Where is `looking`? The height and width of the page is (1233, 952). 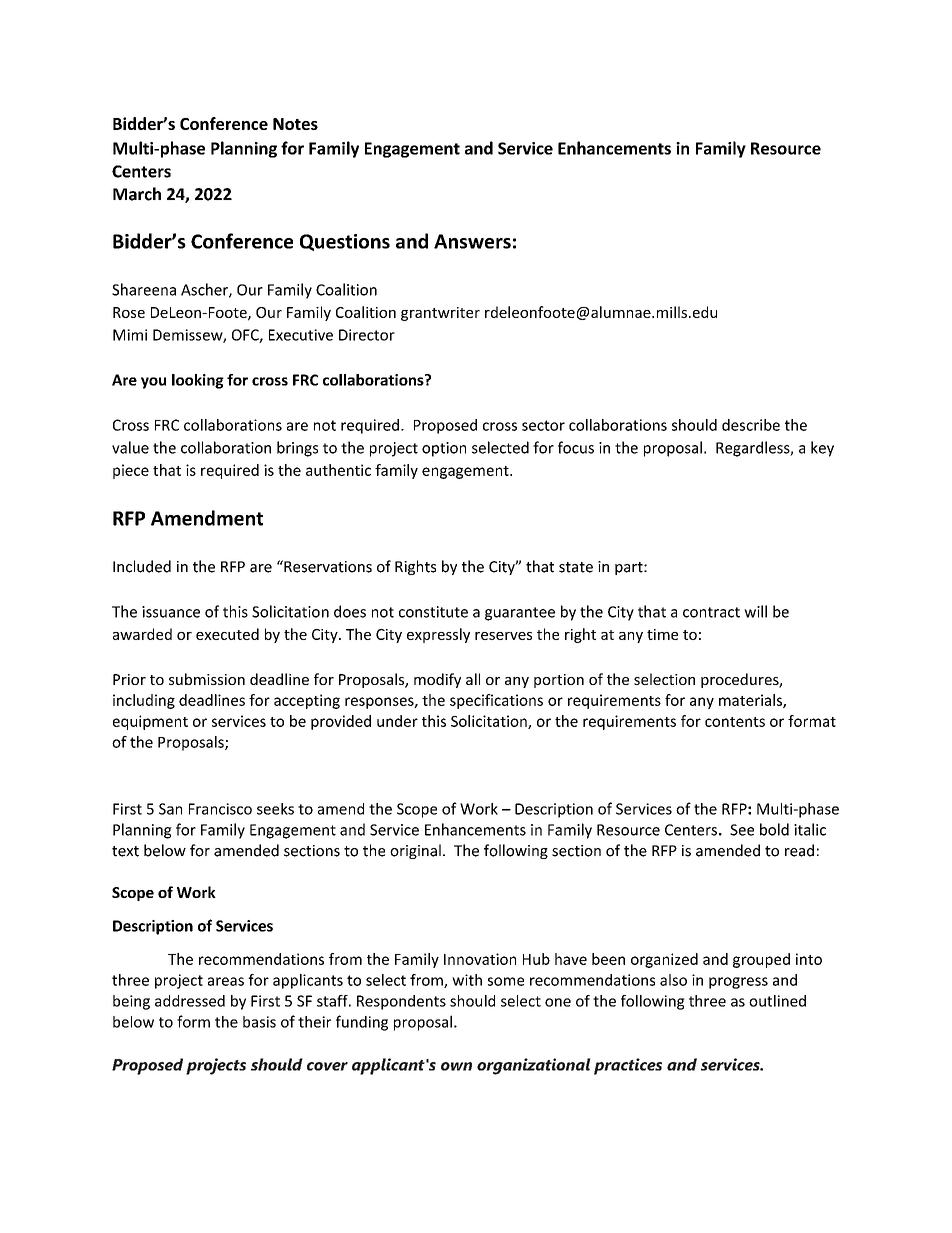 looking is located at coordinates (198, 381).
